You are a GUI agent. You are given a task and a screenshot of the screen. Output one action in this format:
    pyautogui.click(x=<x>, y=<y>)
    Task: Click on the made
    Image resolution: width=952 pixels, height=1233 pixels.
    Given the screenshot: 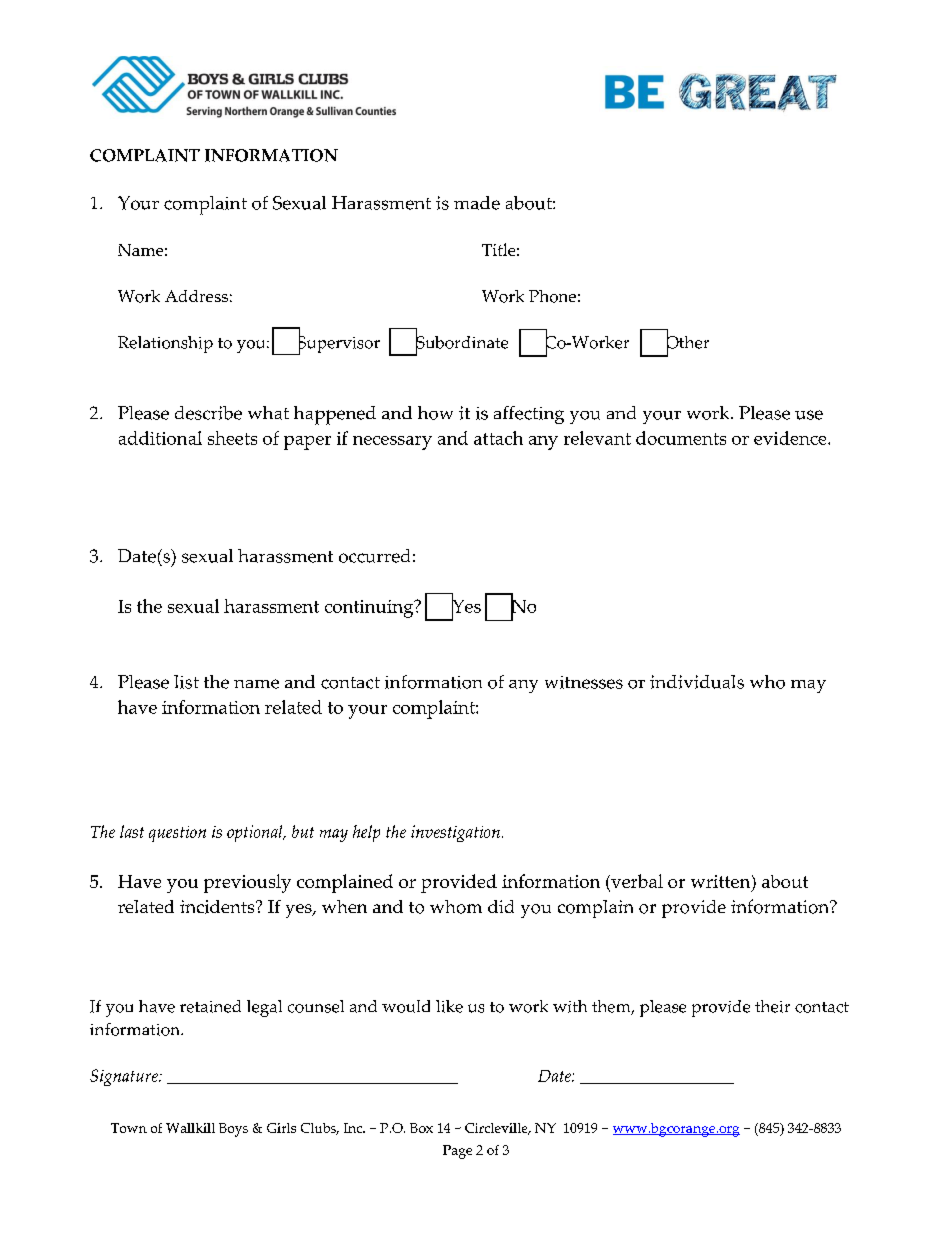 What is the action you would take?
    pyautogui.click(x=477, y=203)
